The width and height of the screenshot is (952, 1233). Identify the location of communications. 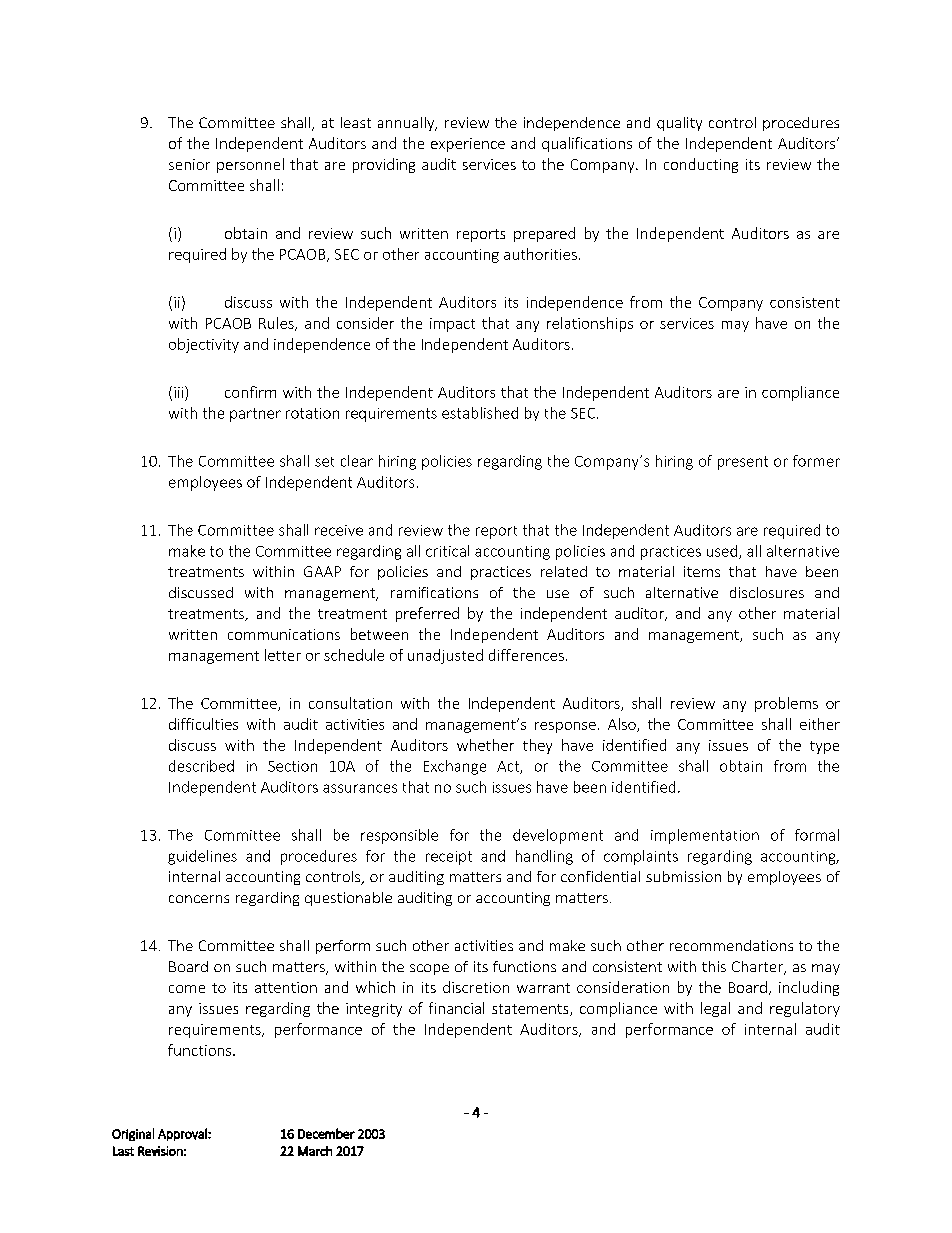
(284, 634).
